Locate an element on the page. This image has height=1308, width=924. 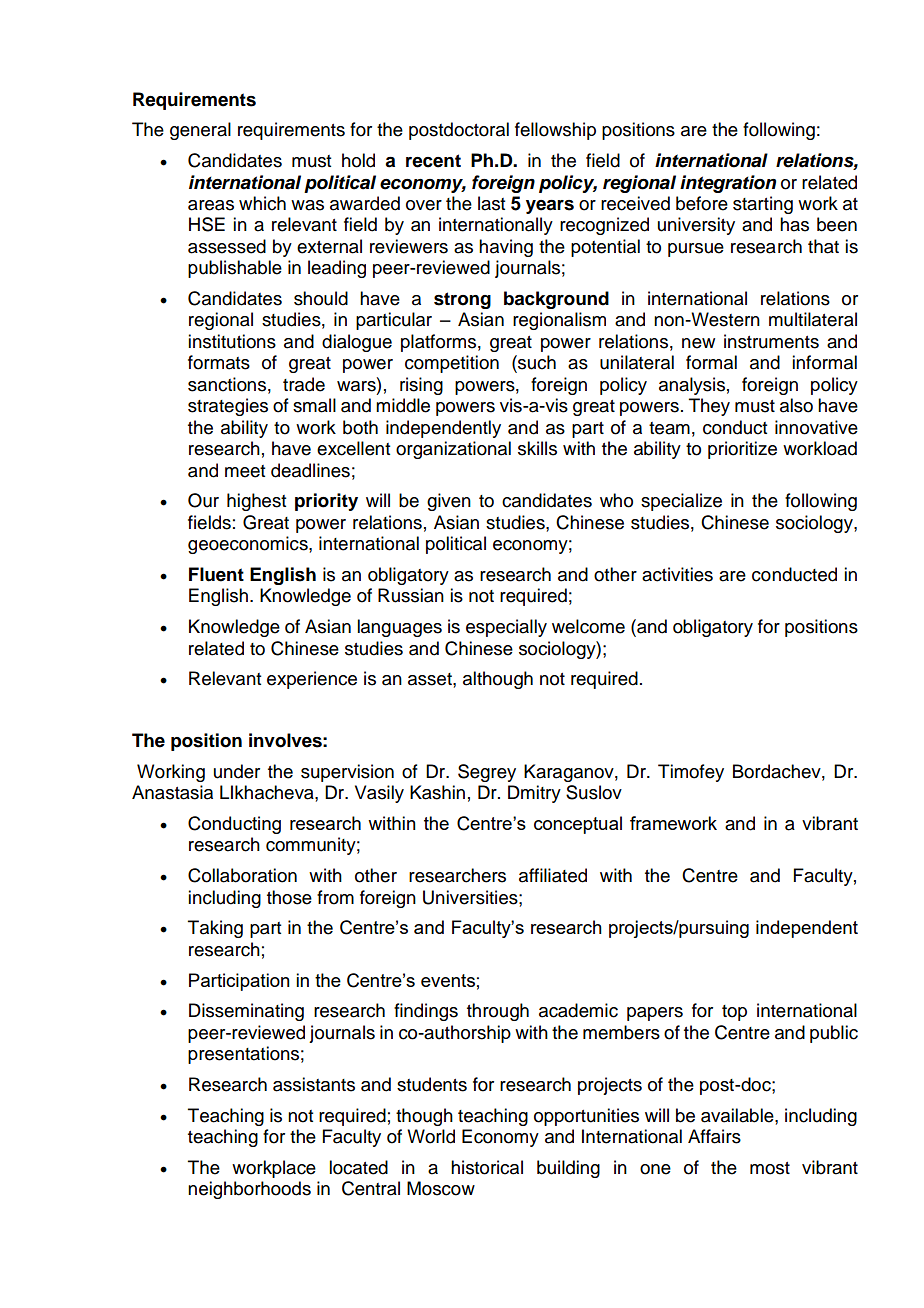
integration is located at coordinates (728, 184).
